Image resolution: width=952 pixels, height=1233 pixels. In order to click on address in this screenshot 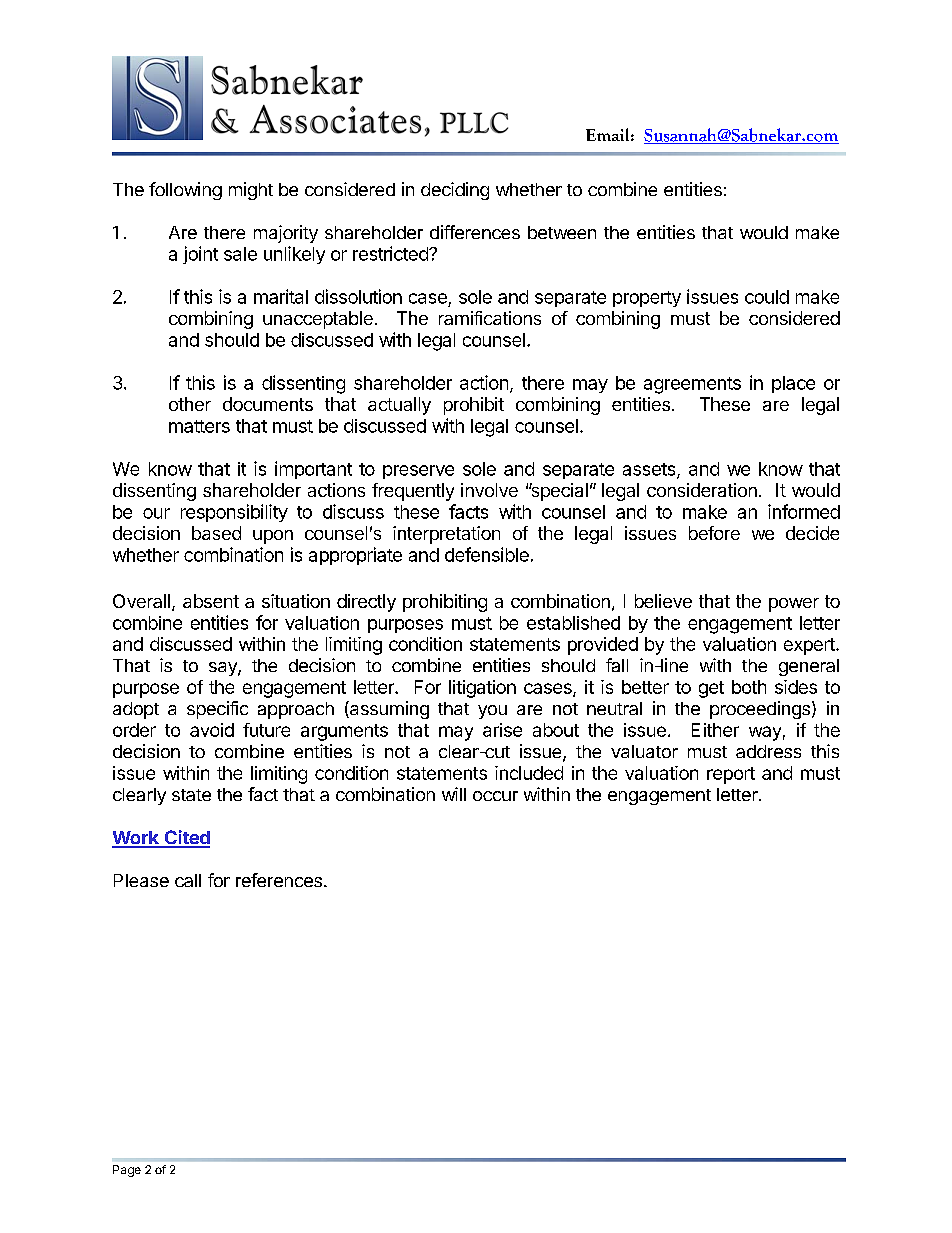, I will do `click(768, 751)`.
